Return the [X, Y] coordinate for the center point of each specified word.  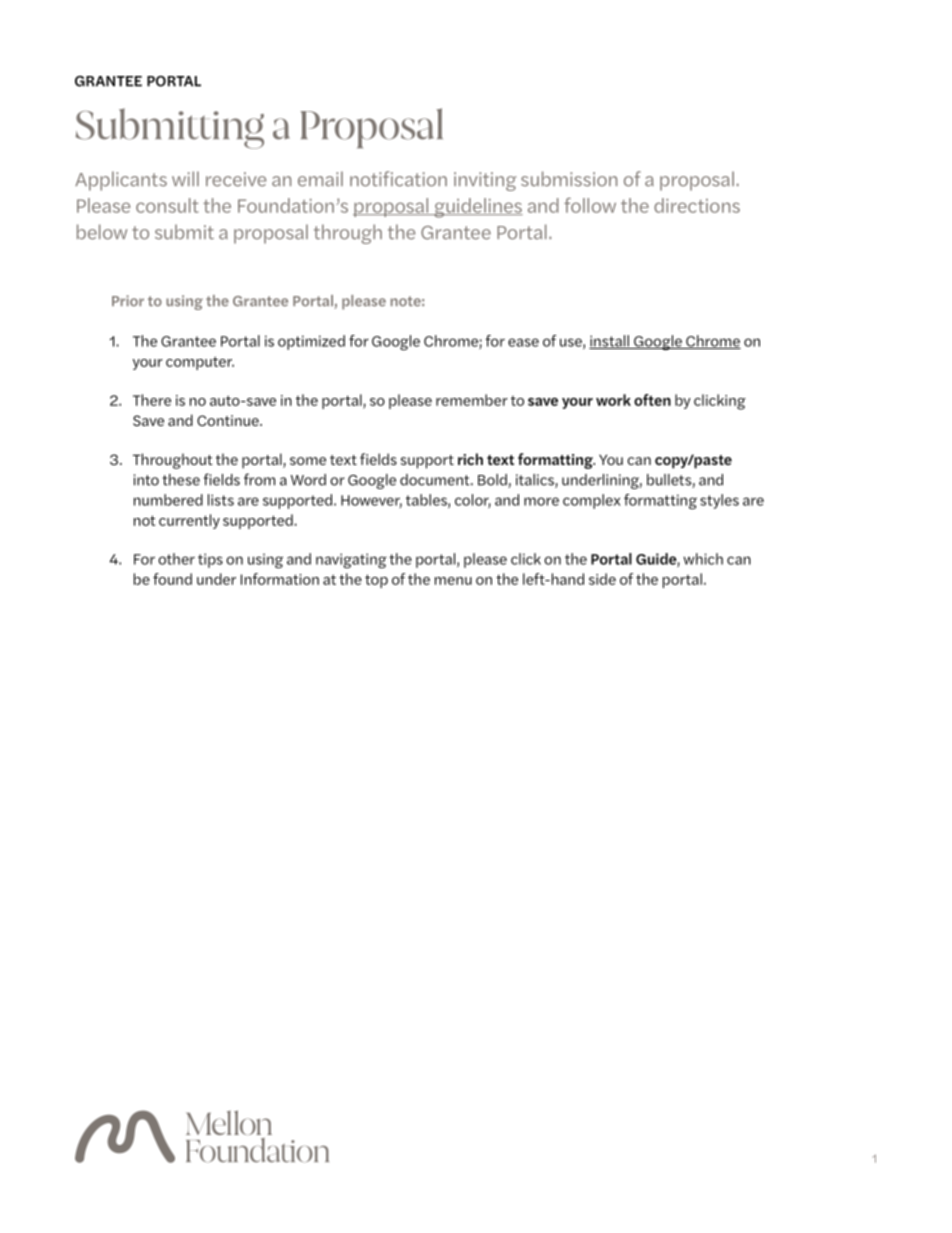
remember [472, 400]
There [152, 400]
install [610, 342]
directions [697, 205]
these [181, 480]
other [176, 559]
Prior [128, 301]
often [652, 400]
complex [591, 501]
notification [398, 179]
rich [470, 459]
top [376, 581]
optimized [311, 342]
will [185, 178]
